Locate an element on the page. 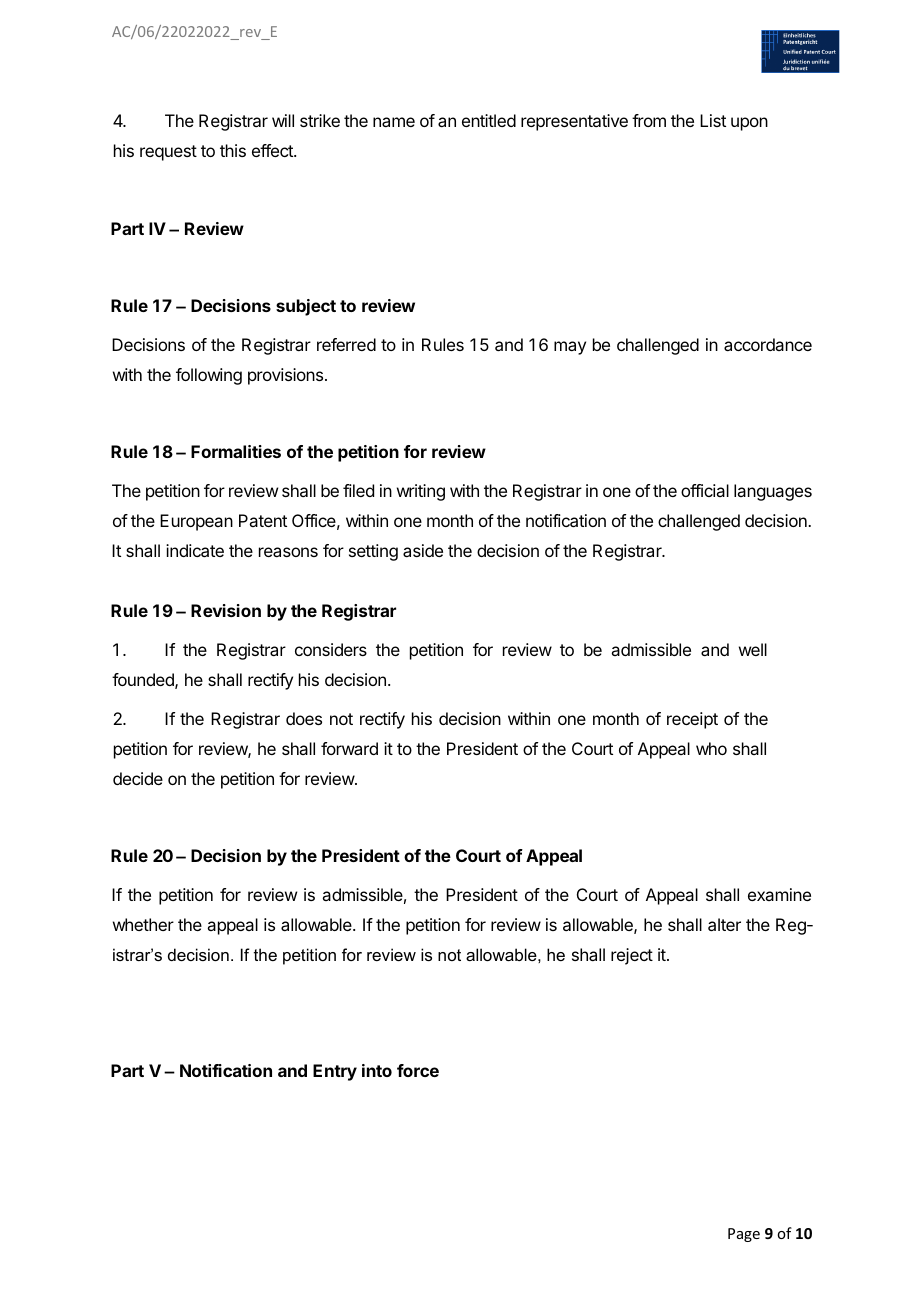  official is located at coordinates (705, 490).
